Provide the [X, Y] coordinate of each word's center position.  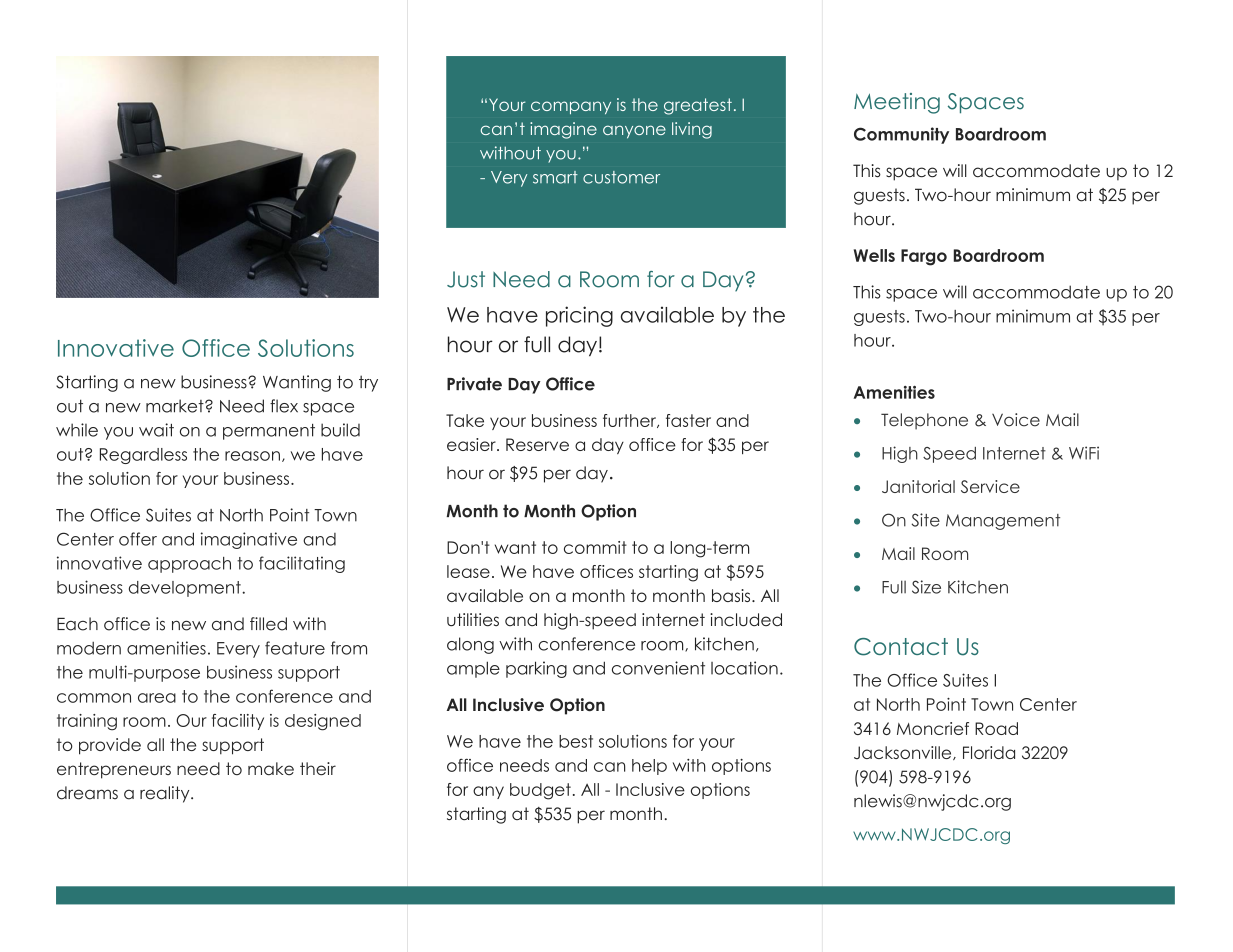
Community [901, 135]
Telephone [924, 421]
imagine [563, 130]
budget [540, 791]
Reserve [537, 444]
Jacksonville [904, 753]
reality [166, 794]
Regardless [143, 456]
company [571, 107]
